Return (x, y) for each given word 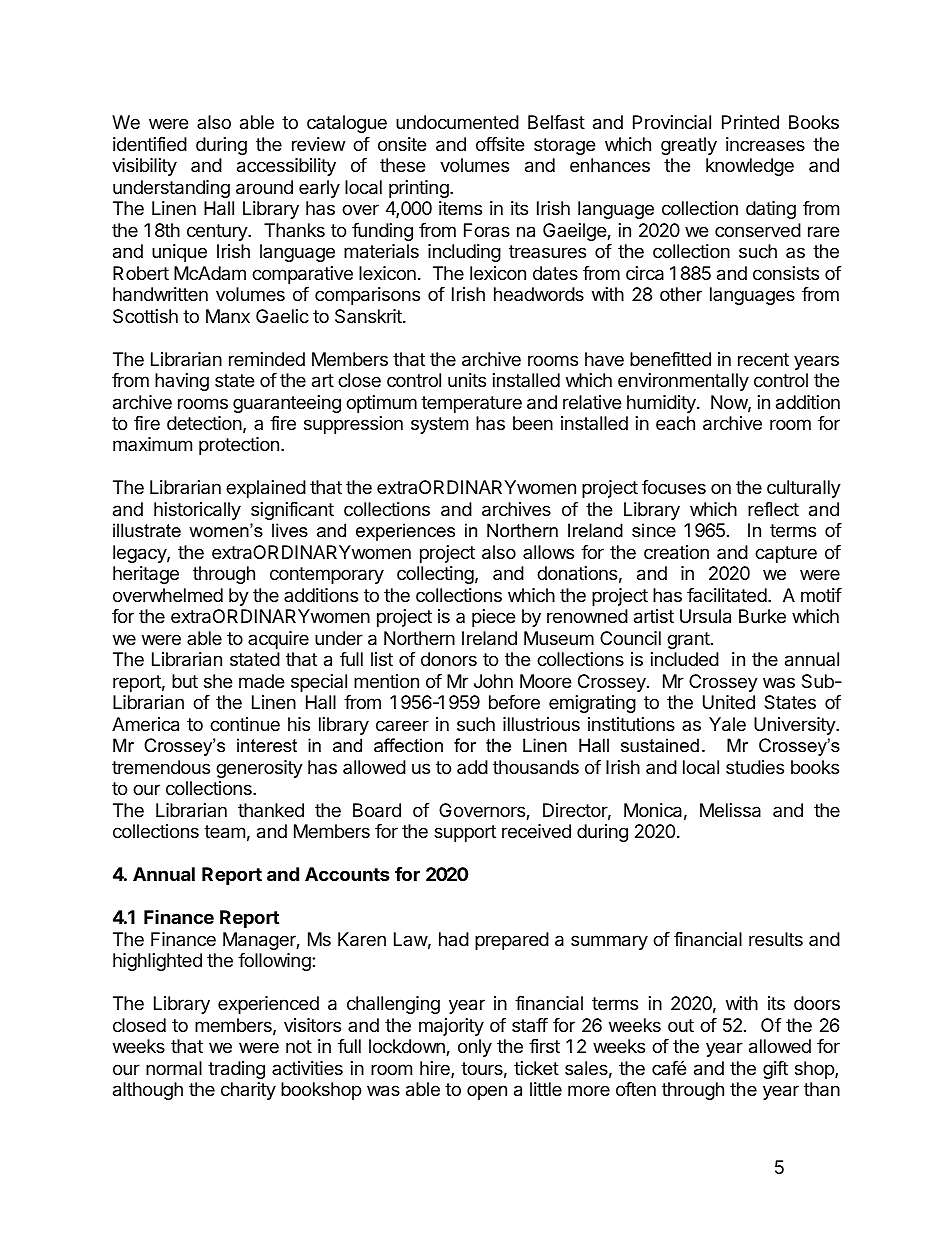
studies (755, 767)
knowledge (750, 167)
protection (239, 446)
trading (236, 1070)
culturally (804, 489)
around (264, 187)
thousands (536, 767)
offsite (500, 144)
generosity (259, 769)
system (439, 425)
